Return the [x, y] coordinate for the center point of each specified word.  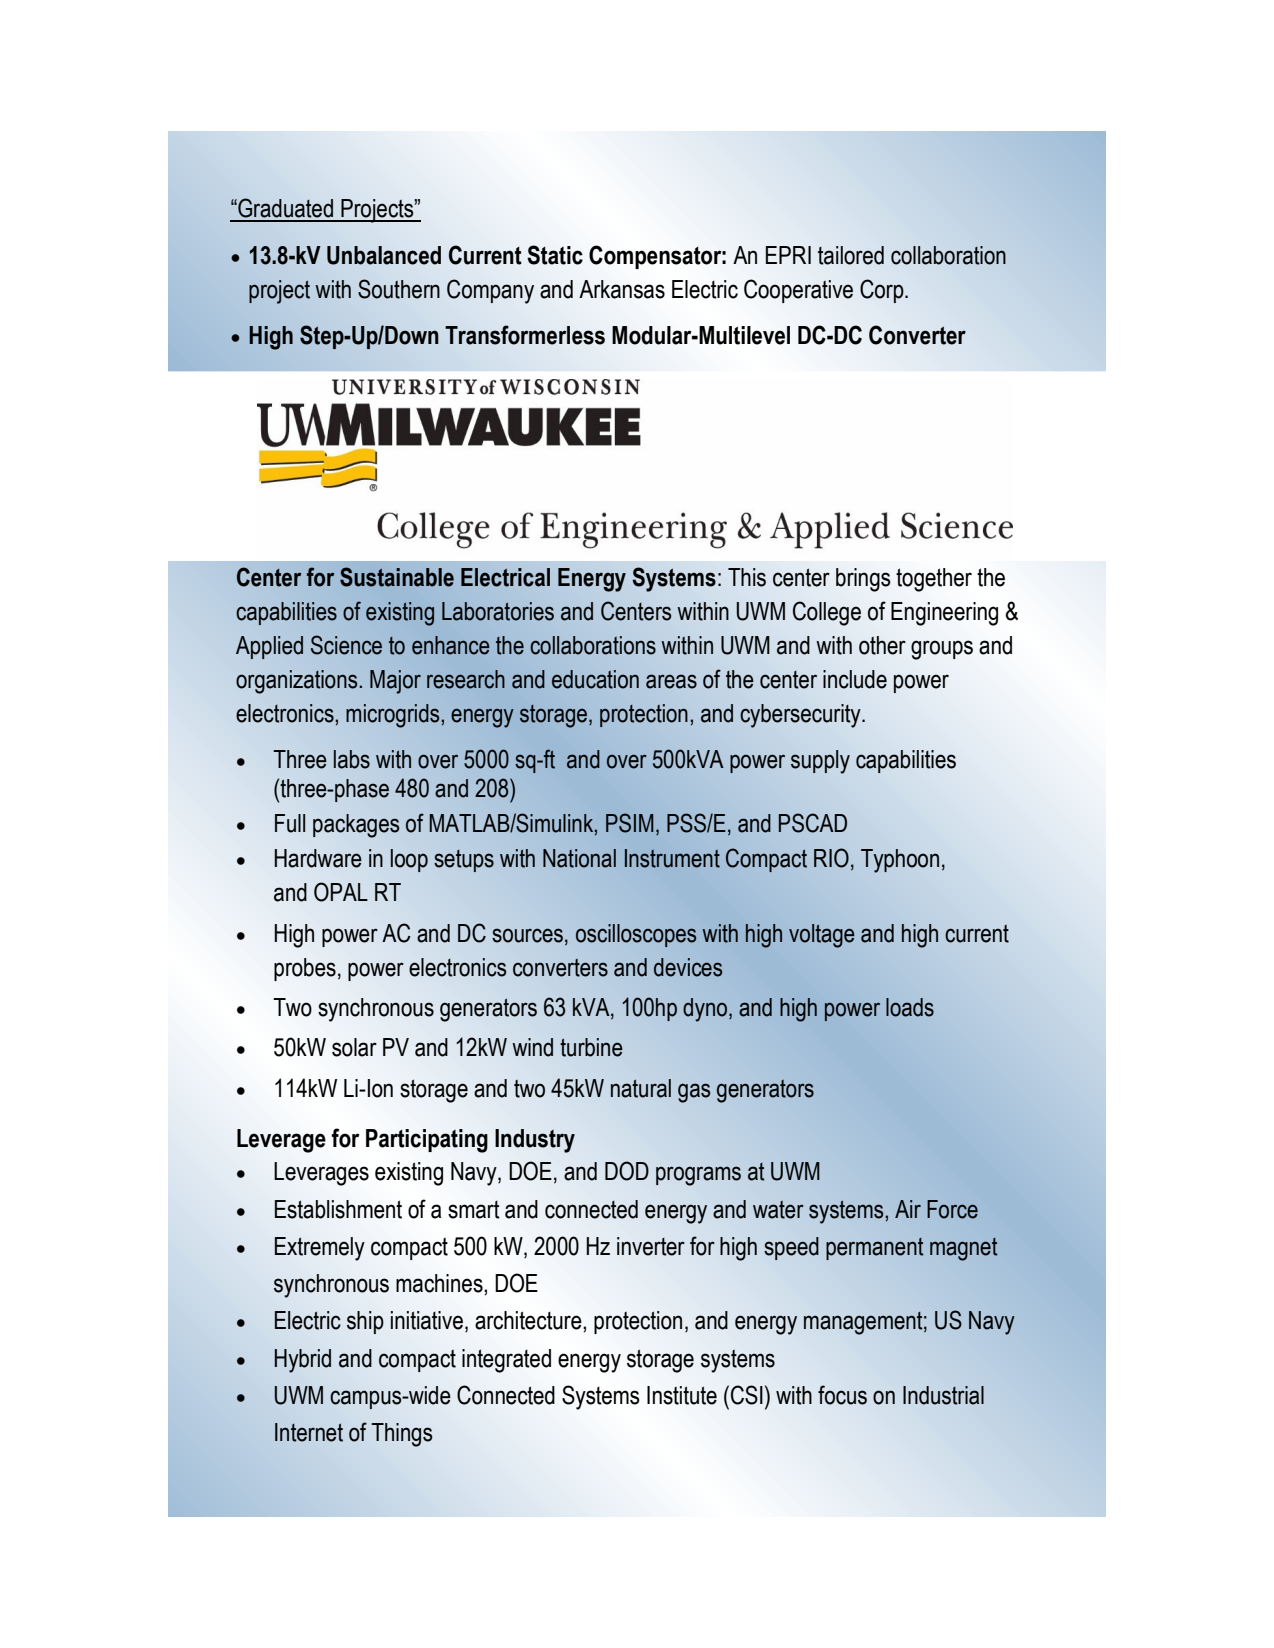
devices [688, 967]
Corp [883, 291]
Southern [399, 289]
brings [863, 580]
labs [352, 759]
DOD [627, 1171]
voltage [821, 936]
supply [820, 762]
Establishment [338, 1209]
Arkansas [622, 289]
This [747, 577]
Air [908, 1209]
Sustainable [397, 577]
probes [305, 969]
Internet [309, 1432]
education [595, 679]
